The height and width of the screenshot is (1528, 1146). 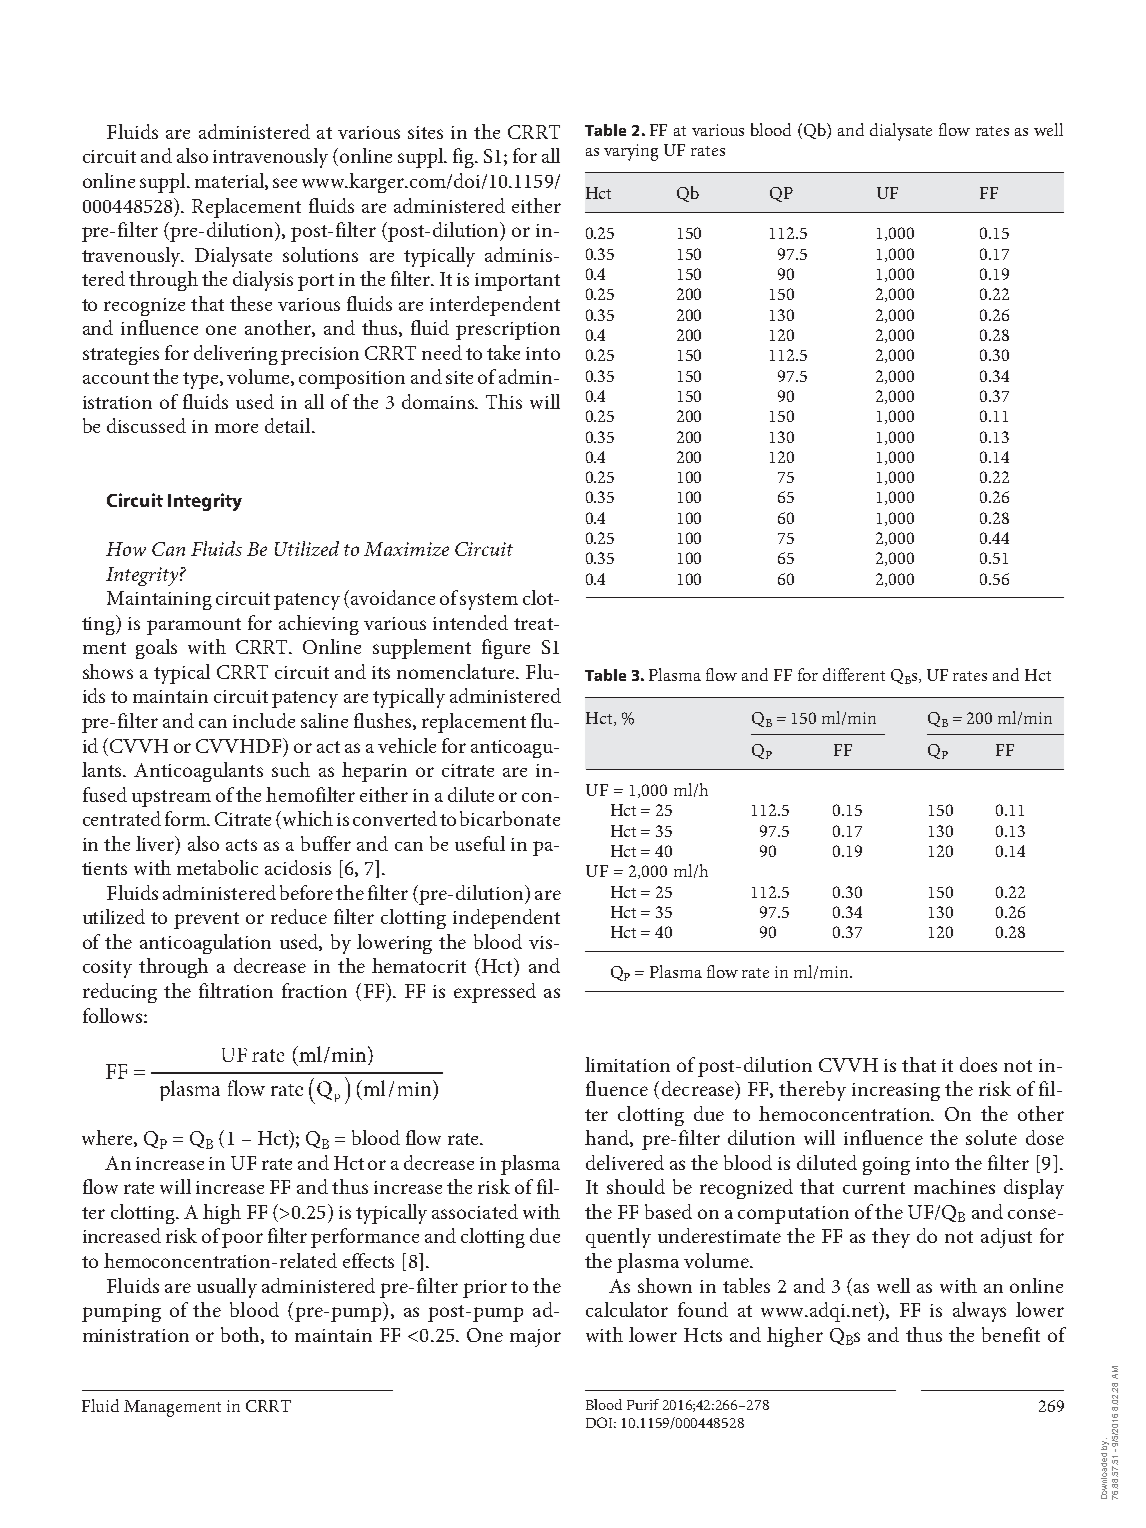 I want to click on such, so click(x=291, y=769).
